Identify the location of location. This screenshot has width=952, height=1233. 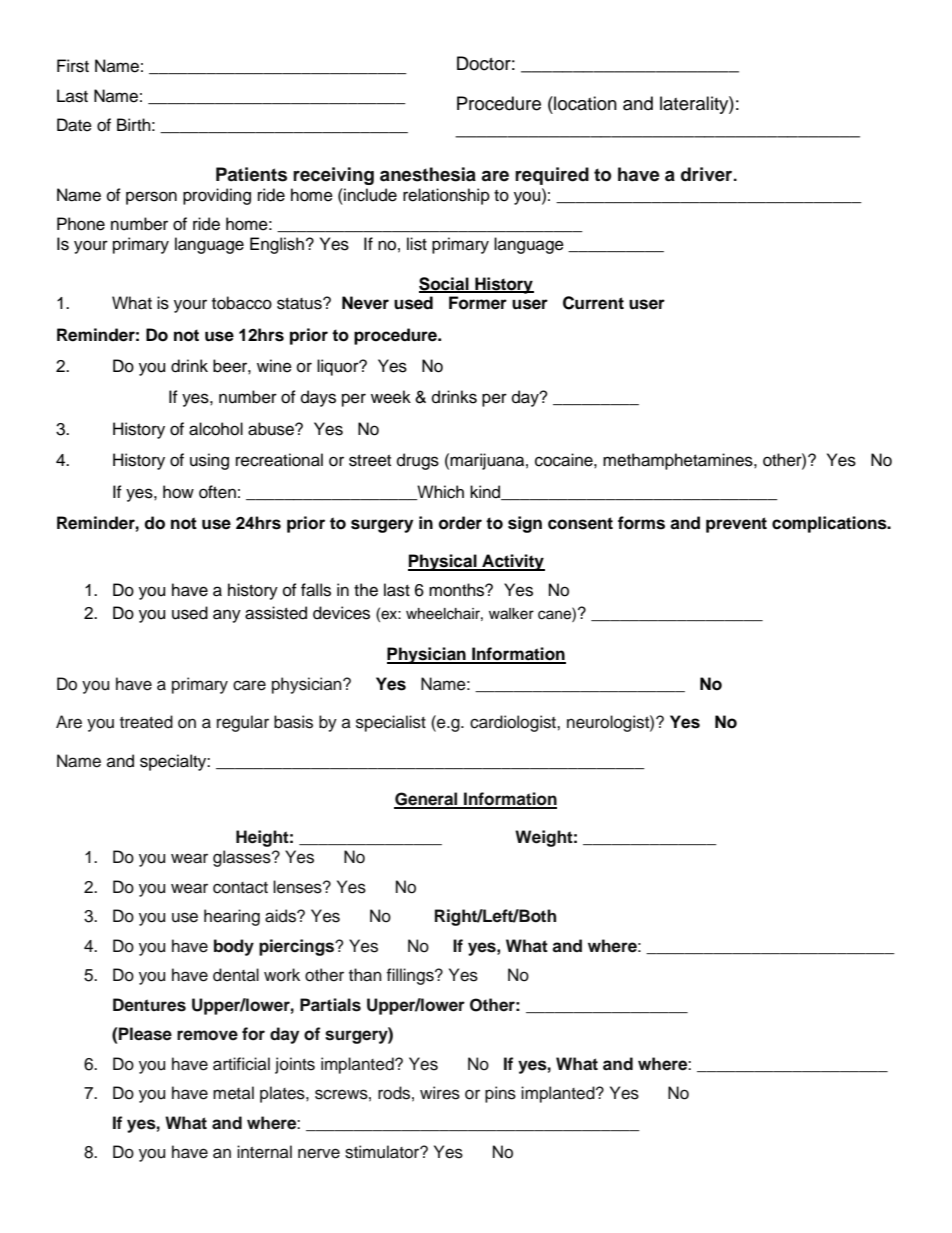
(584, 103).
